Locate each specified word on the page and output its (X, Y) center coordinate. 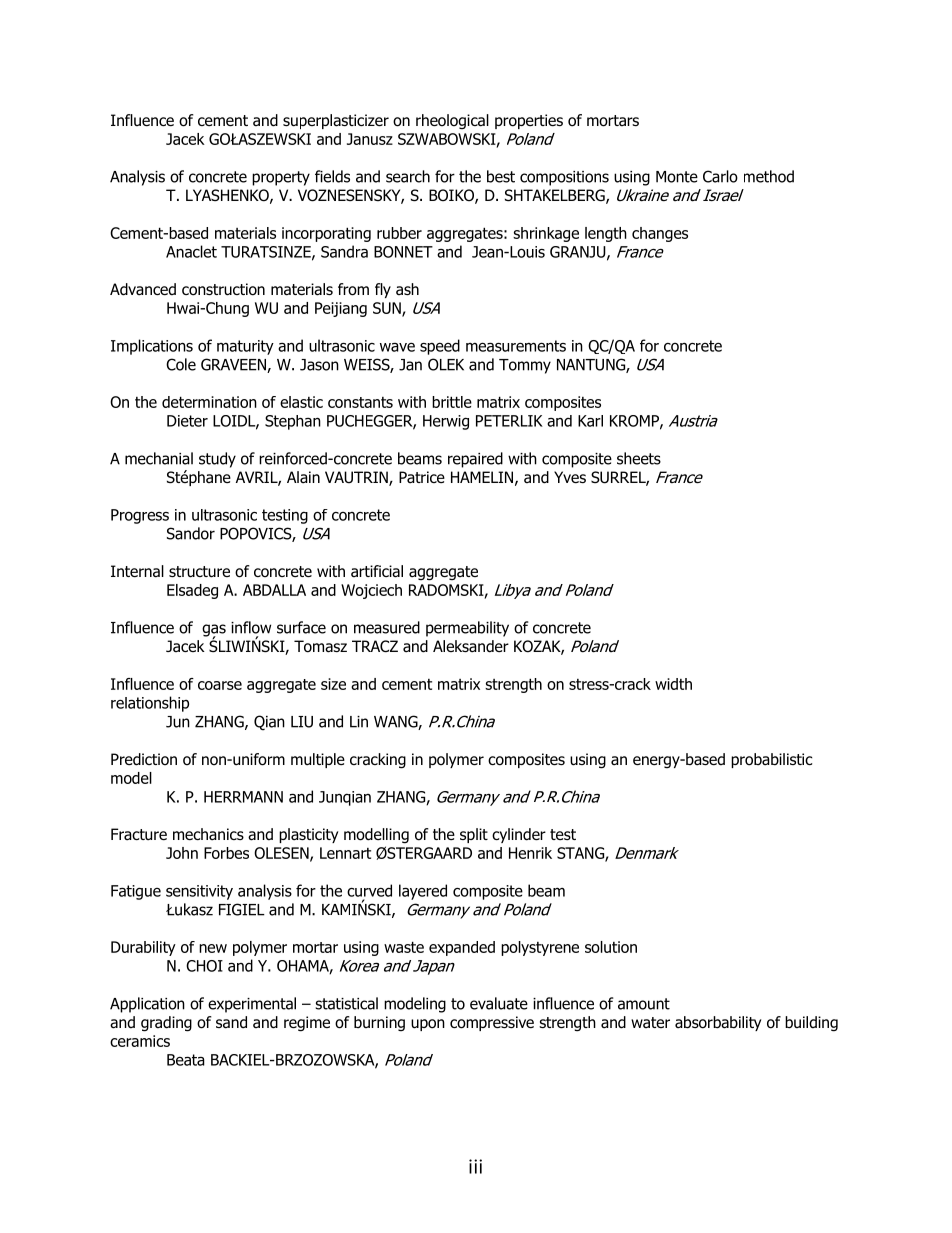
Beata (186, 1060)
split (474, 835)
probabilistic (771, 760)
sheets (639, 458)
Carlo (720, 176)
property (281, 178)
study (217, 460)
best (501, 176)
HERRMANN (243, 797)
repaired (475, 460)
